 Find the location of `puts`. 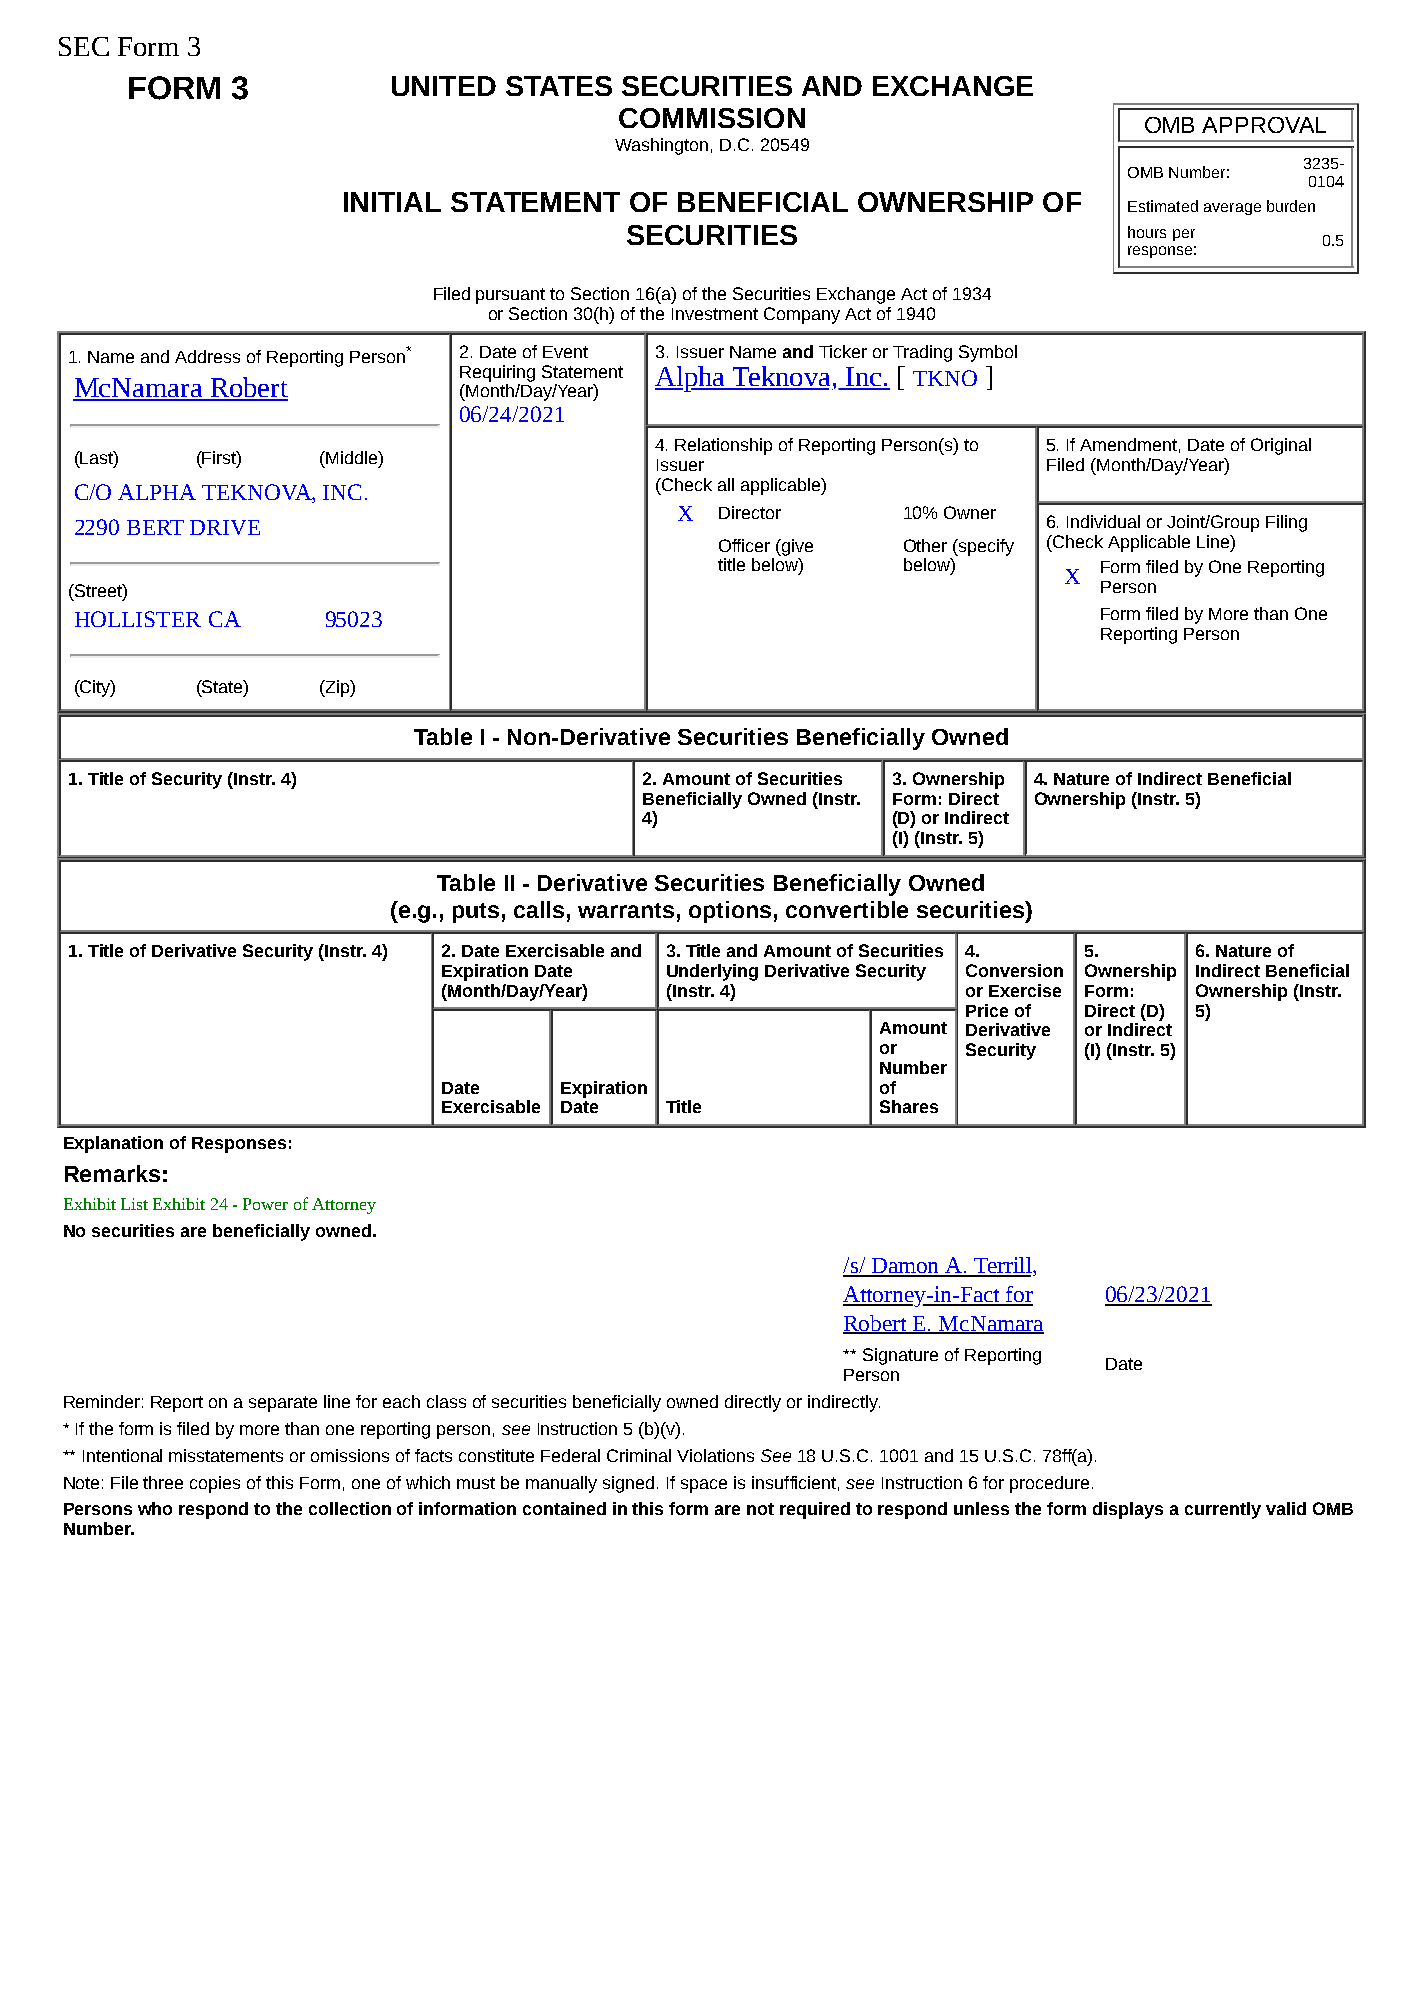

puts is located at coordinates (476, 913).
